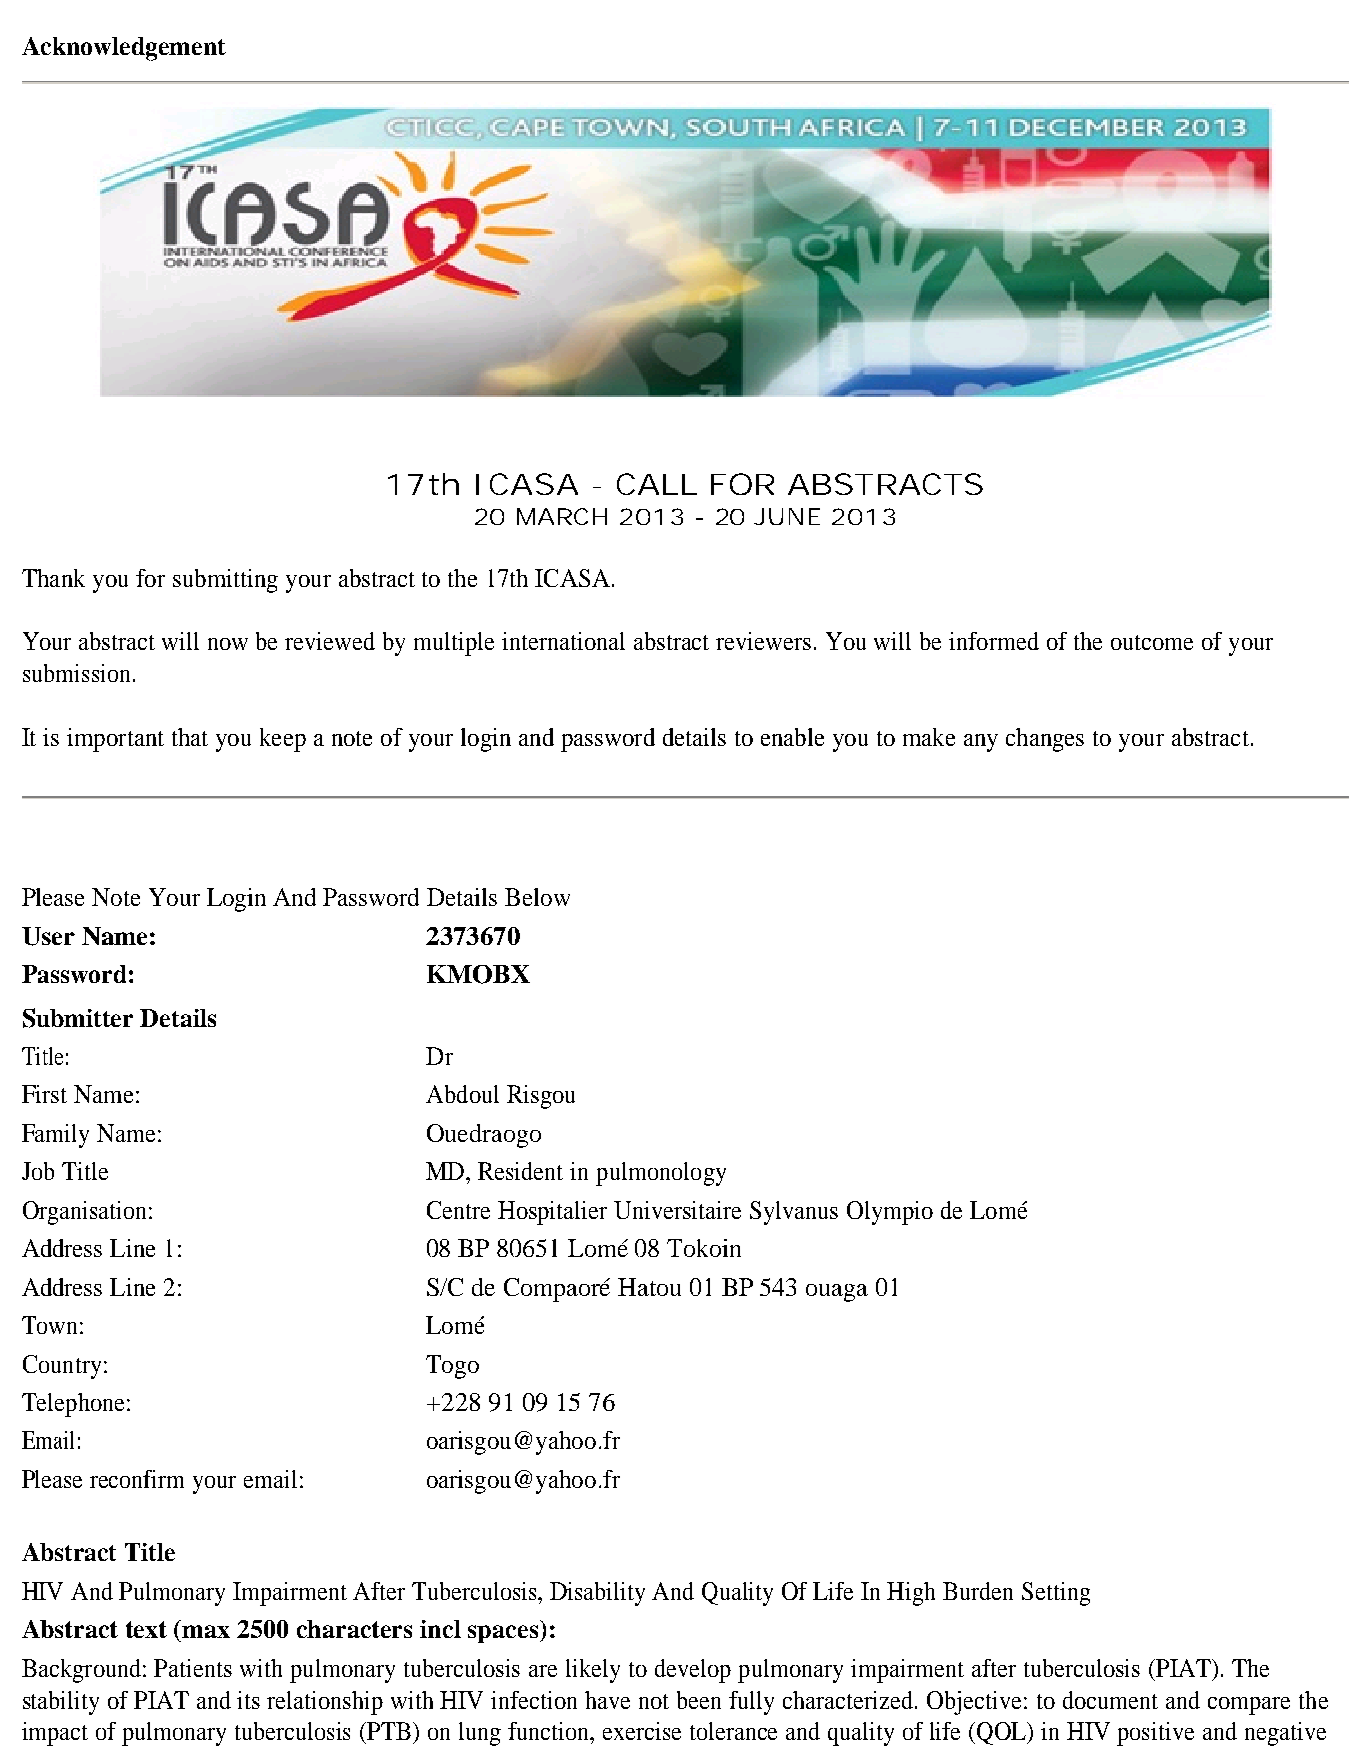 Image resolution: width=1354 pixels, height=1752 pixels. Describe the element at coordinates (537, 897) in the page. I see `Below` at that location.
